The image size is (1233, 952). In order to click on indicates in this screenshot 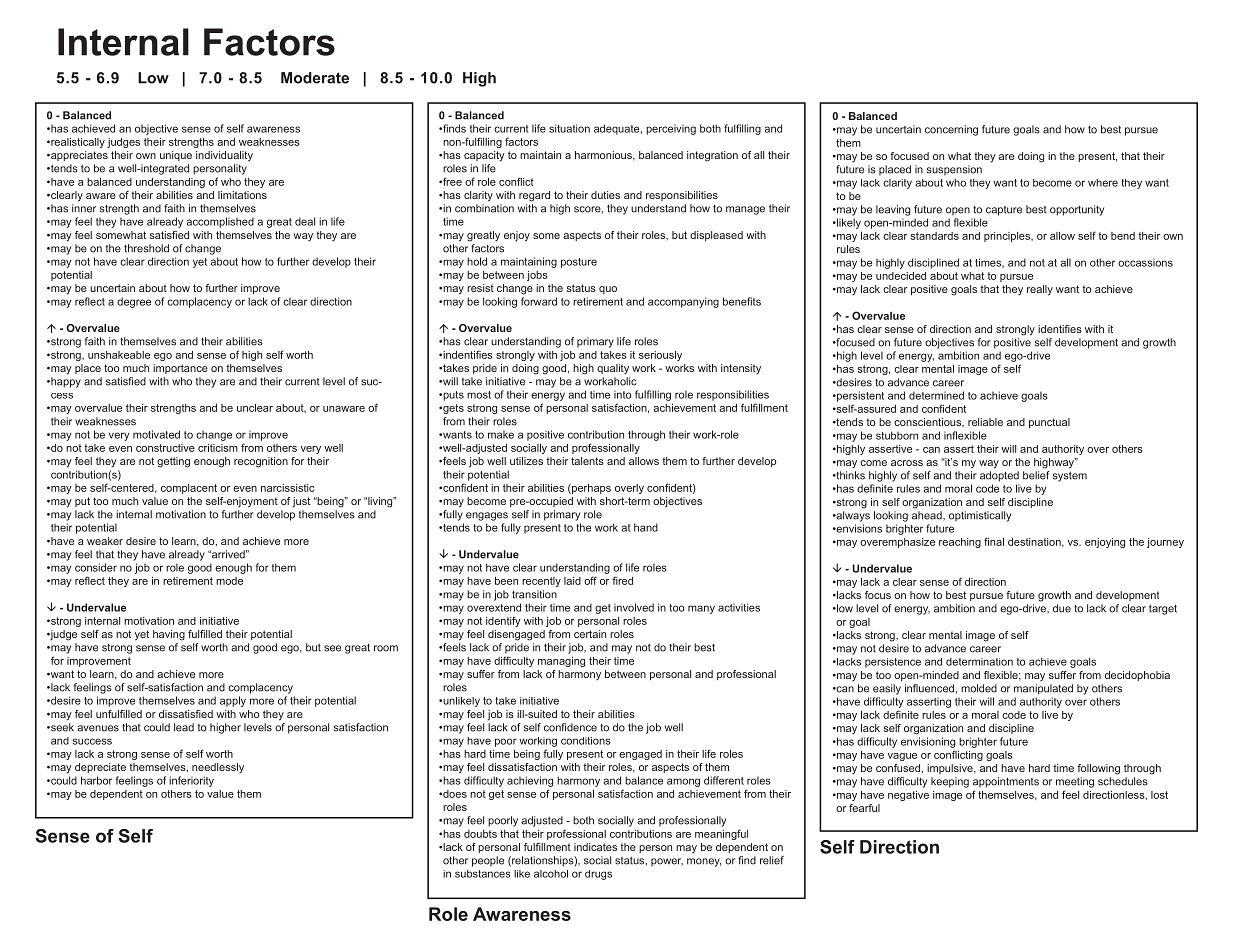, I will do `click(595, 847)`.
